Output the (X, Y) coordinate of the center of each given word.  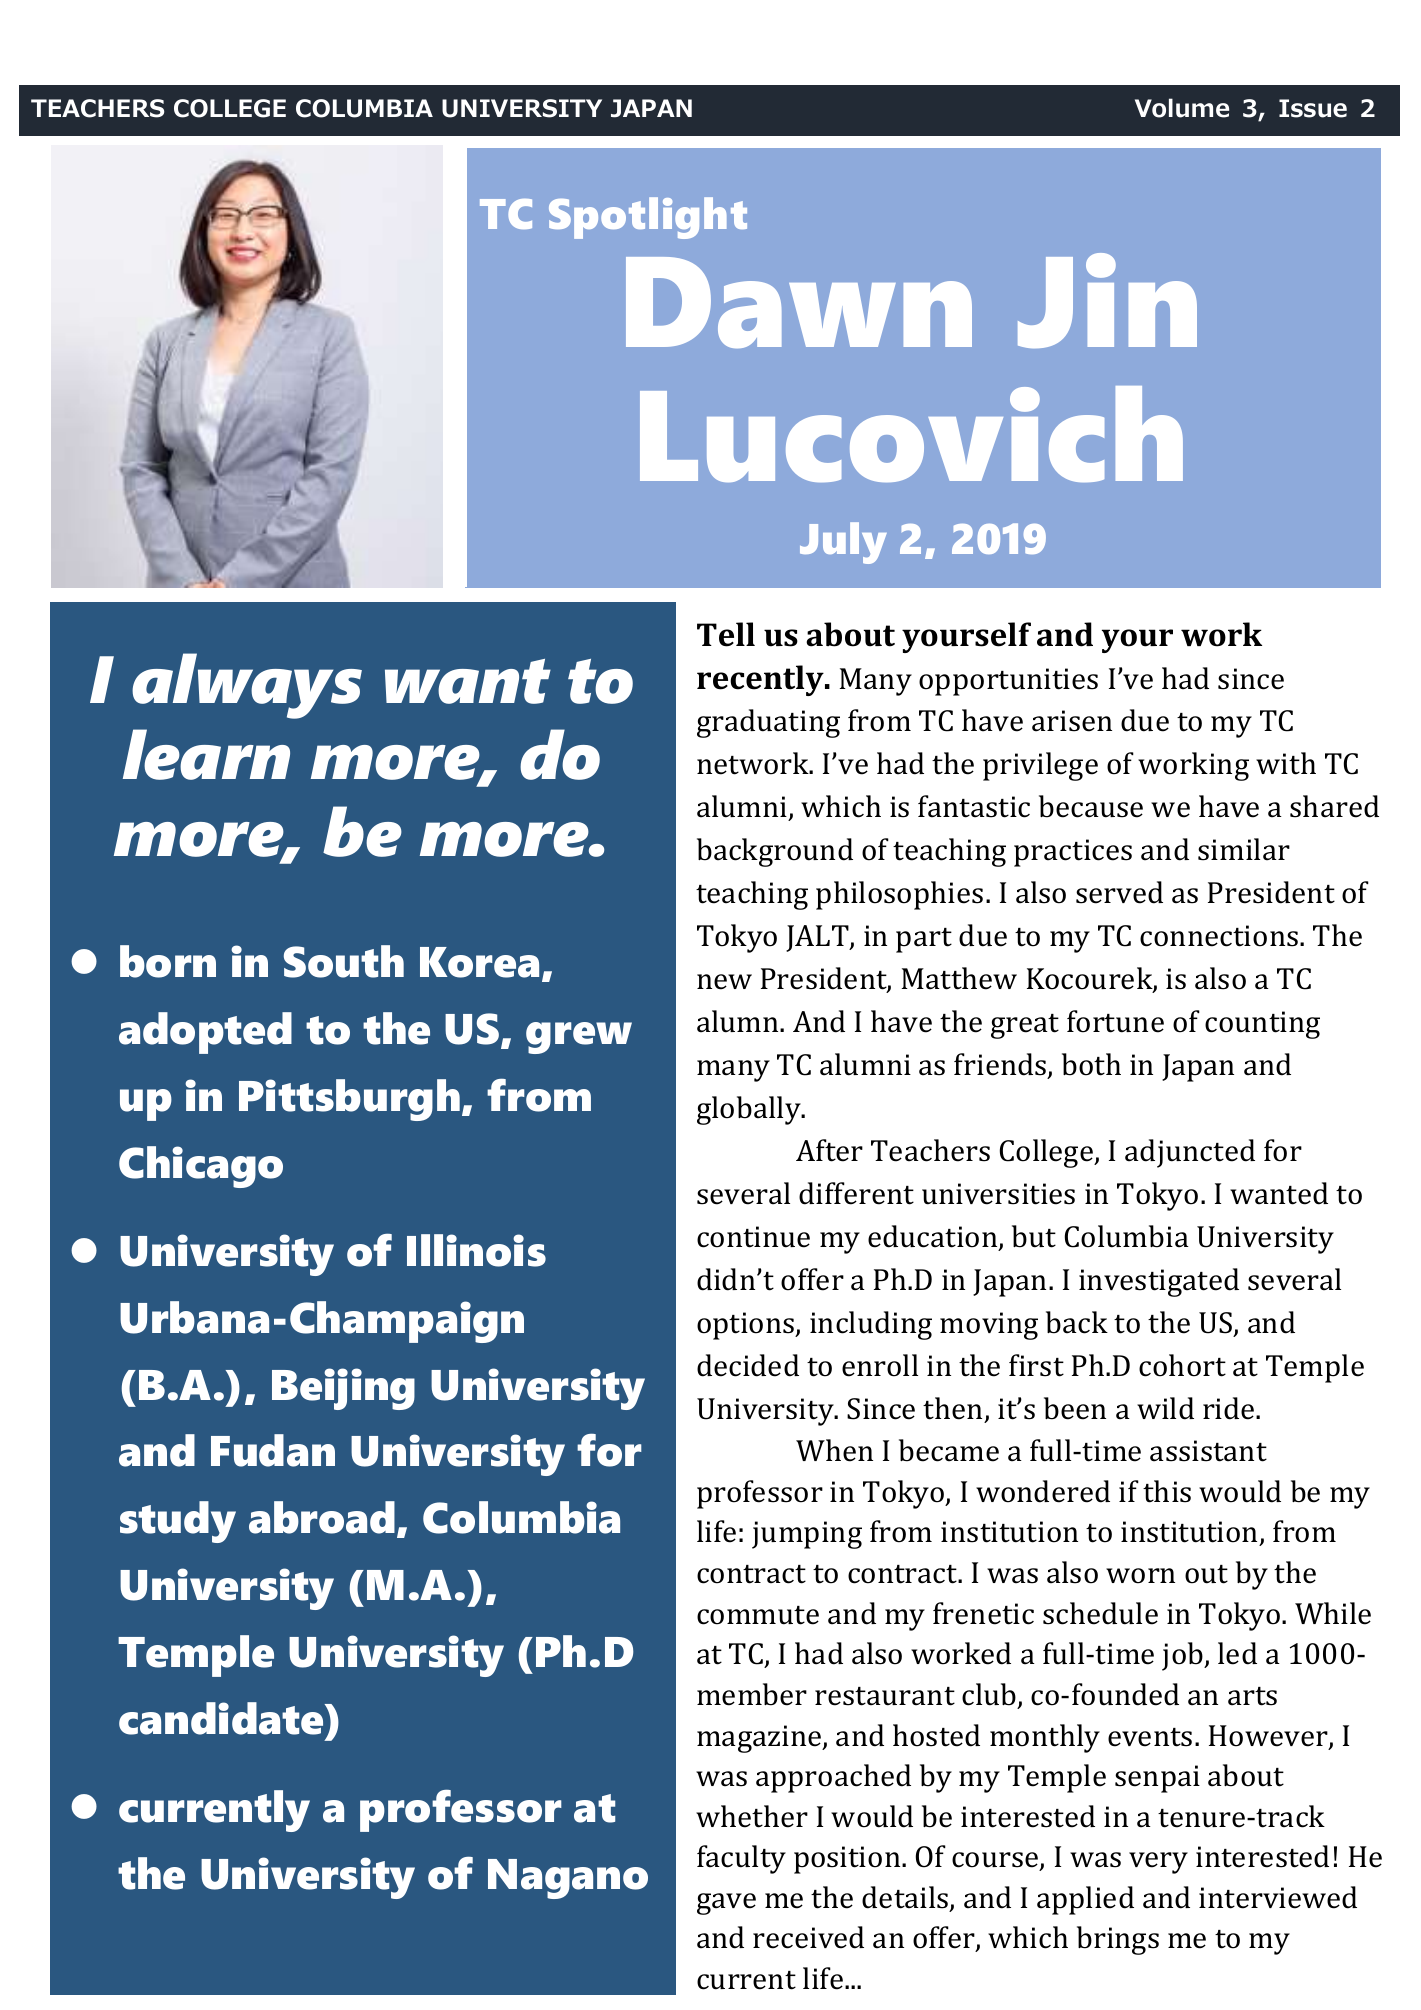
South (344, 961)
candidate (222, 1718)
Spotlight (648, 218)
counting (1262, 1025)
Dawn (799, 302)
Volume (1182, 108)
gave (726, 1904)
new (724, 982)
